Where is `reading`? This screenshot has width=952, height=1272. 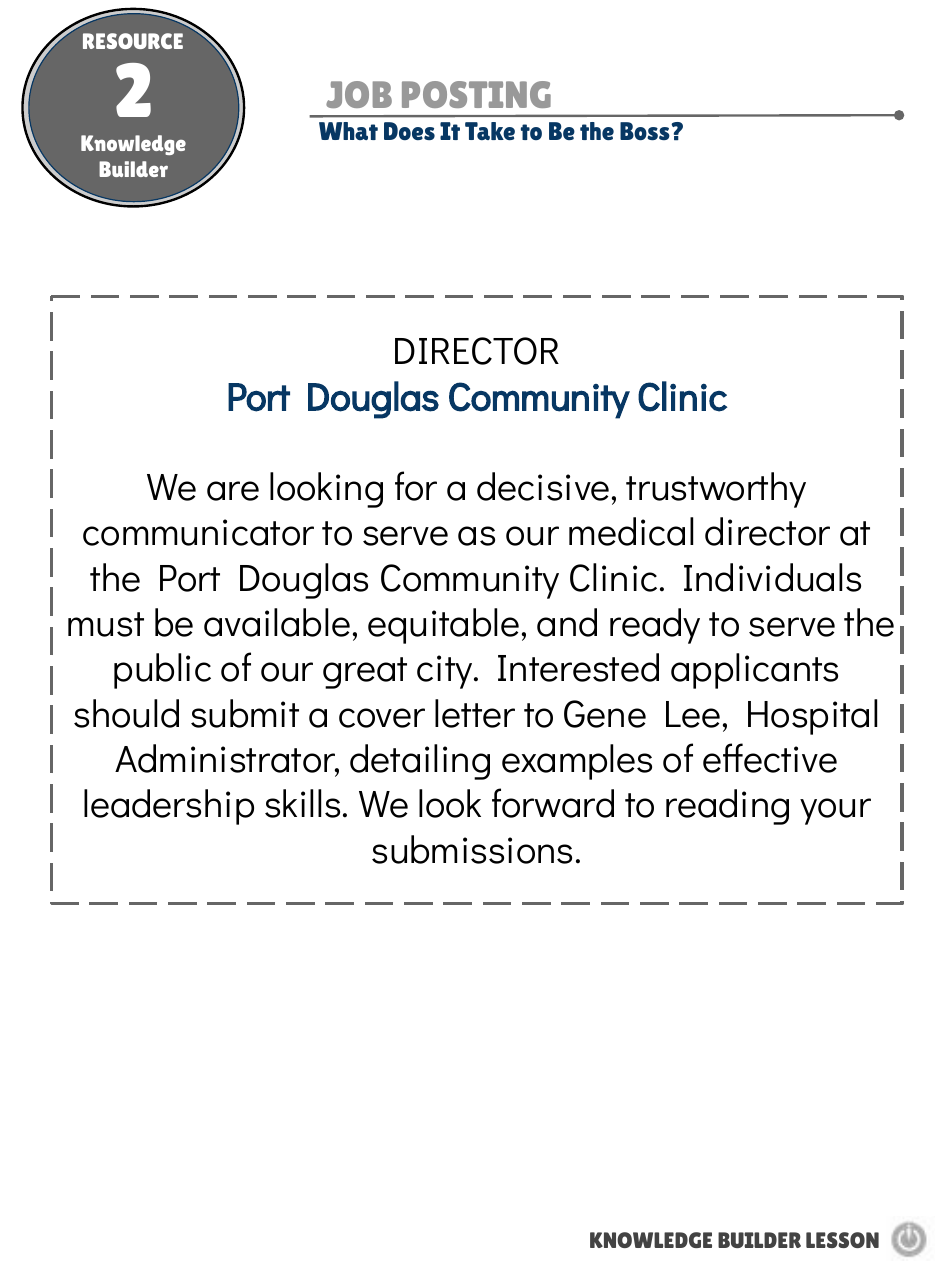 reading is located at coordinates (727, 807).
